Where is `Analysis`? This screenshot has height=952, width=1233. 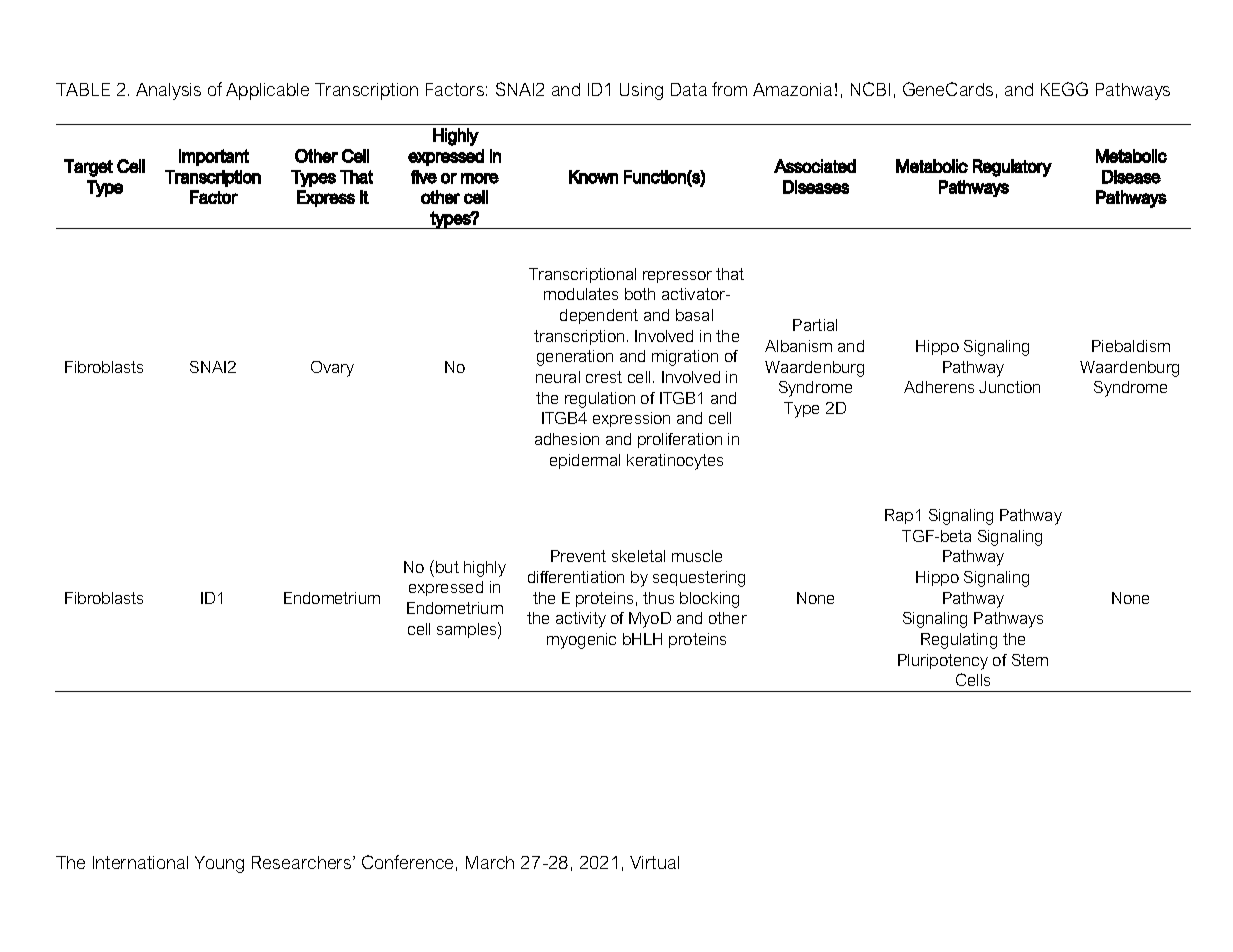
Analysis is located at coordinates (168, 91).
